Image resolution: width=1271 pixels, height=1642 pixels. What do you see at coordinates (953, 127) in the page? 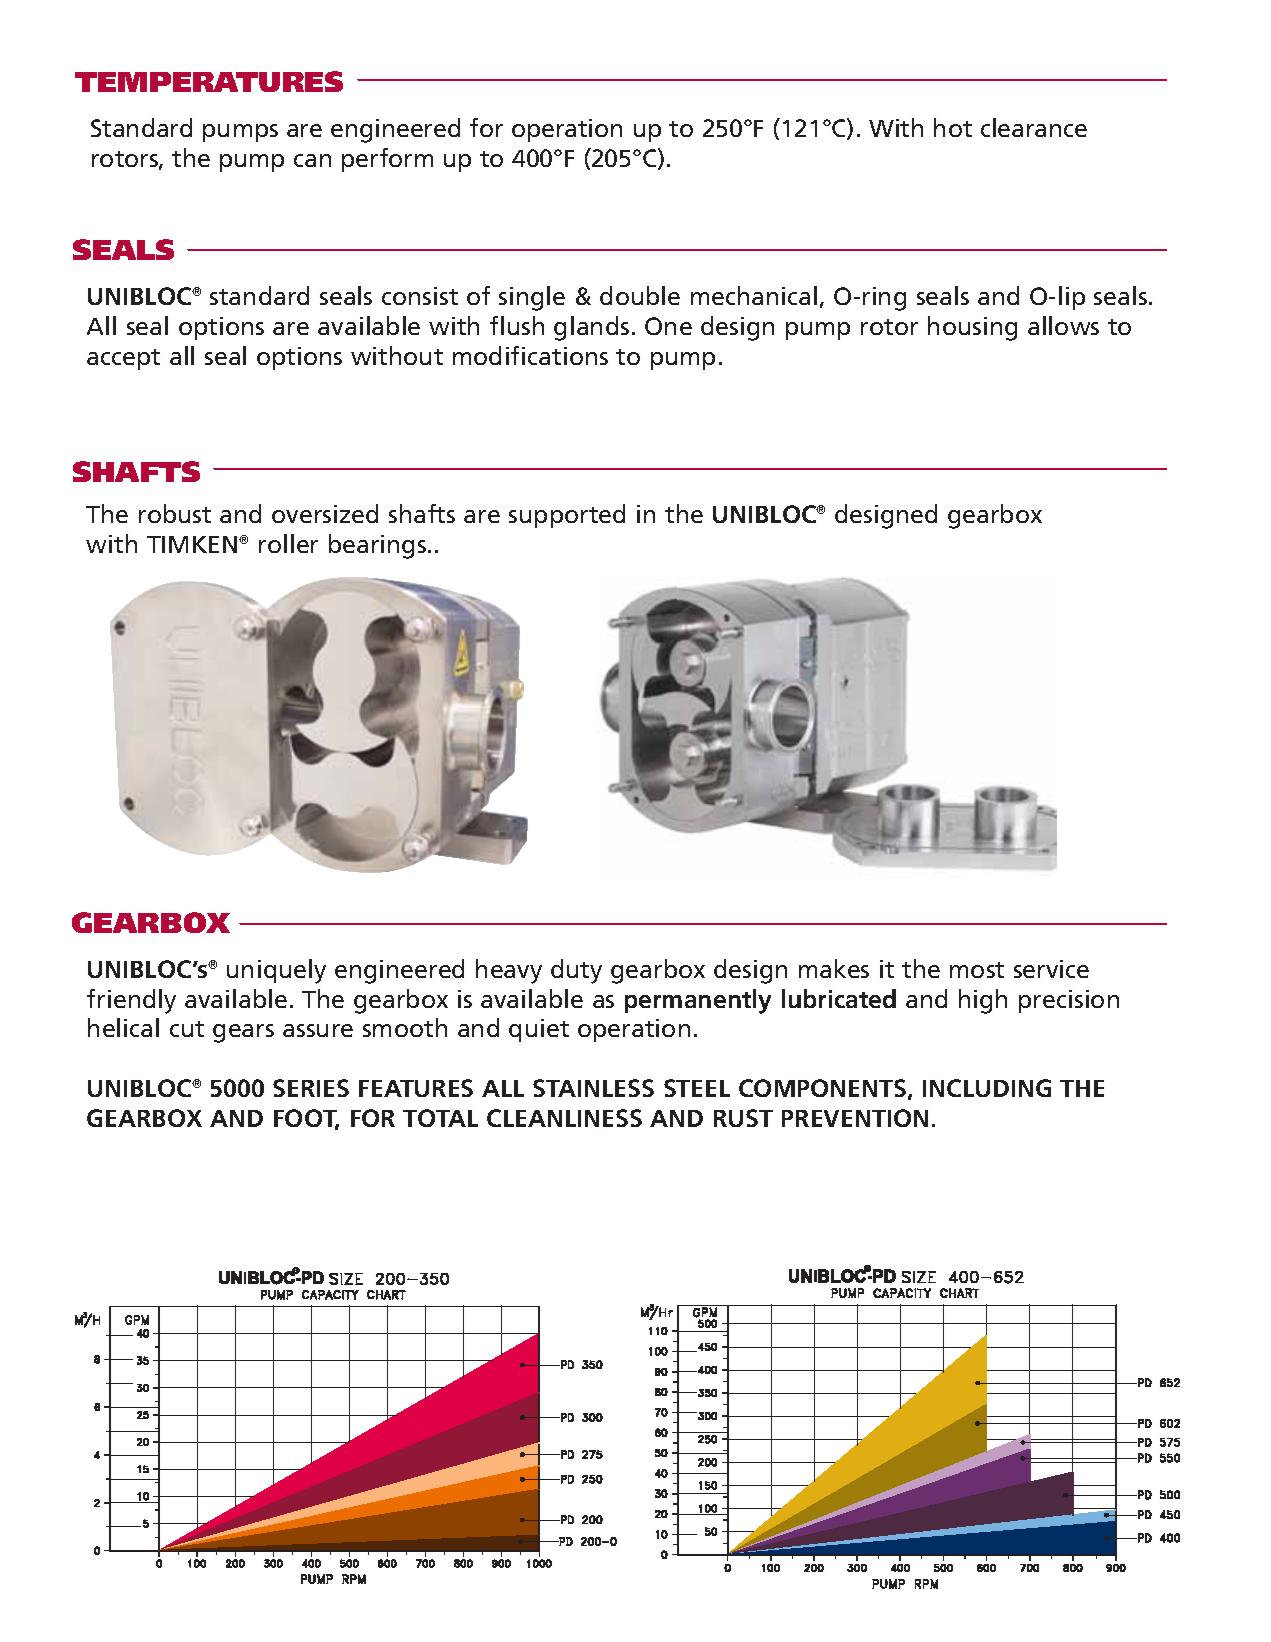
I see `hot` at bounding box center [953, 127].
